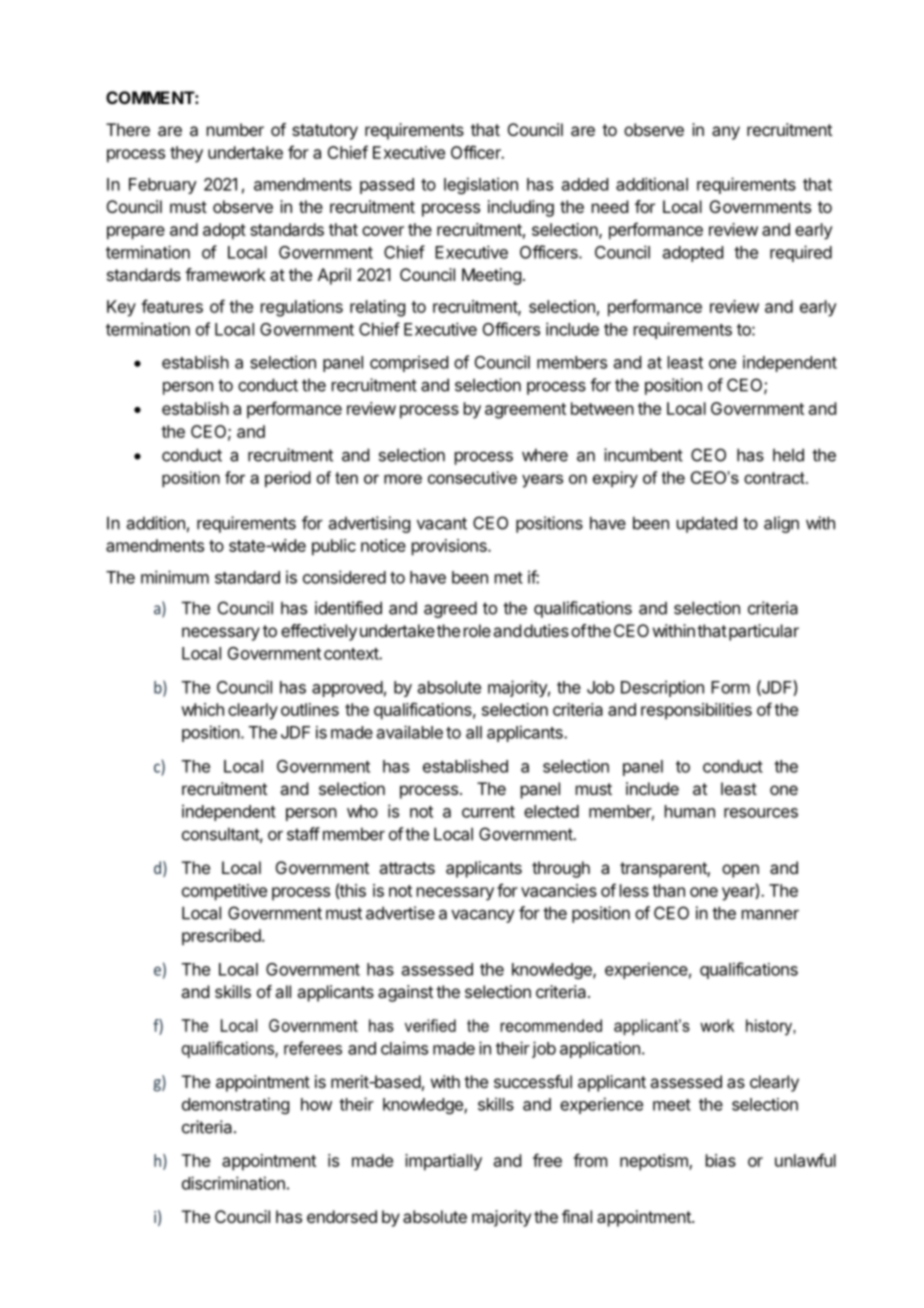 This page has width=924, height=1308. I want to click on open, so click(740, 871).
